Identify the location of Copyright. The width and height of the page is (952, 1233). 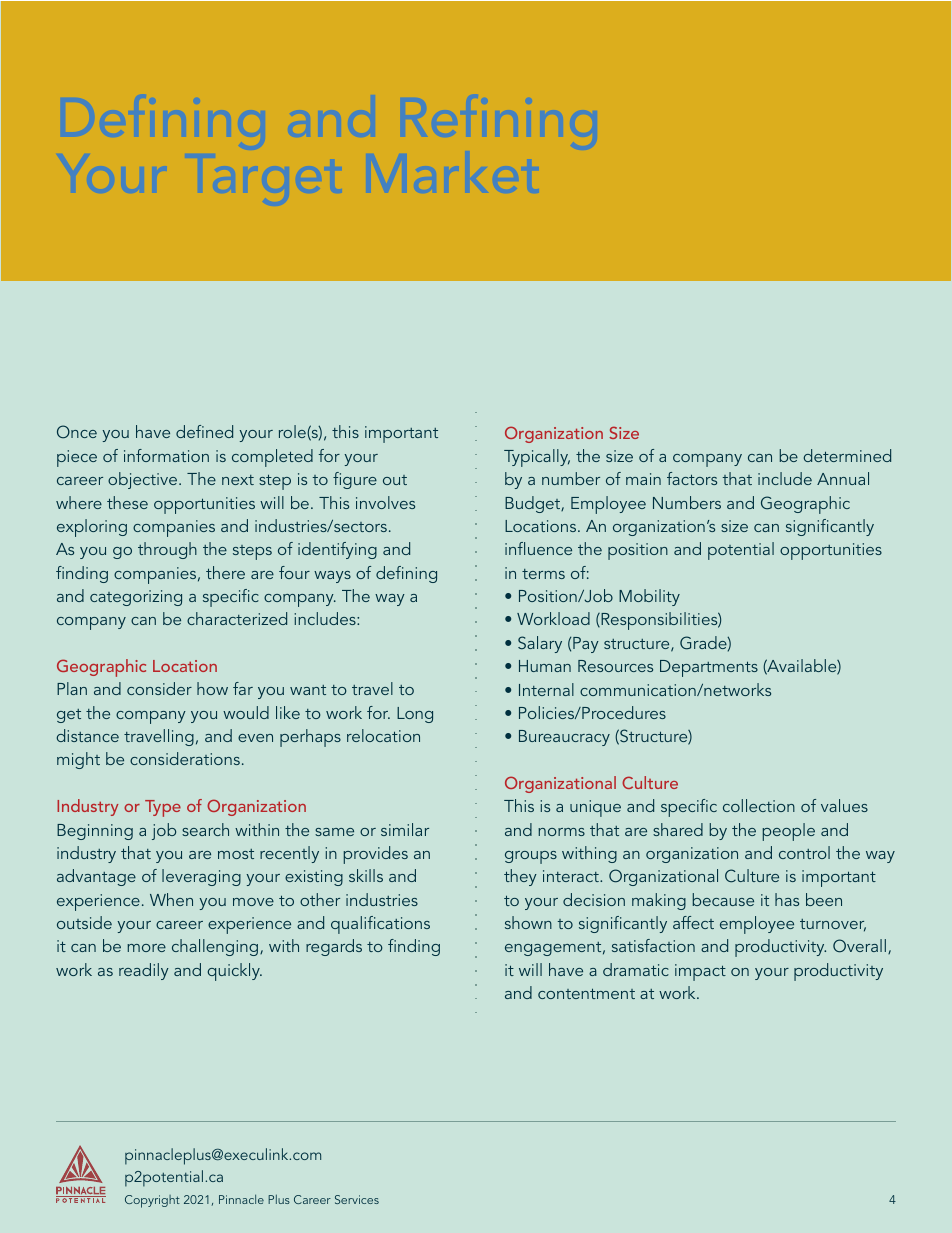
(152, 1201).
